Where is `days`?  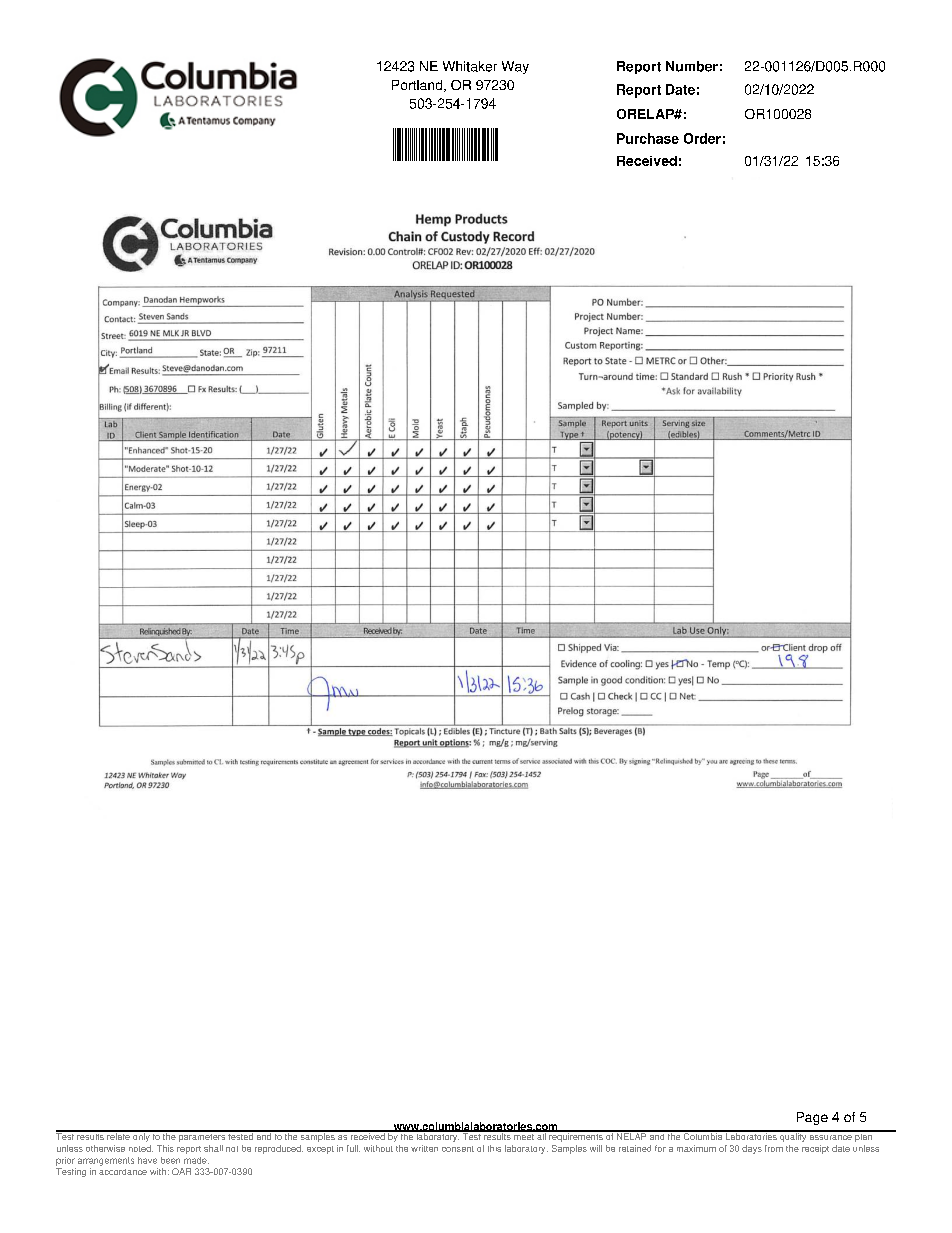 days is located at coordinates (752, 1149).
